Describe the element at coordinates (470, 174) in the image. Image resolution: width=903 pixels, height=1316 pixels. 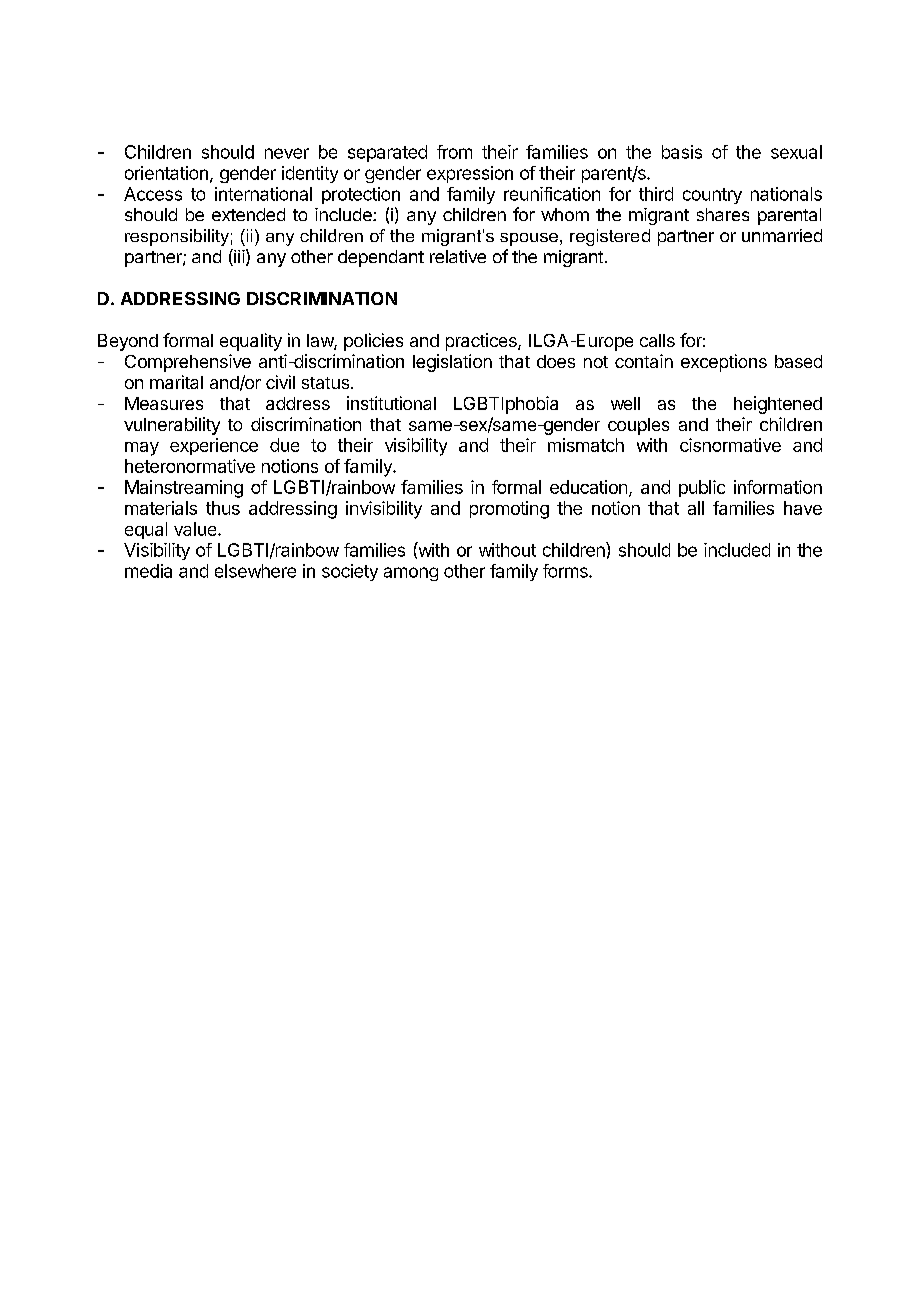
I see `expression` at that location.
